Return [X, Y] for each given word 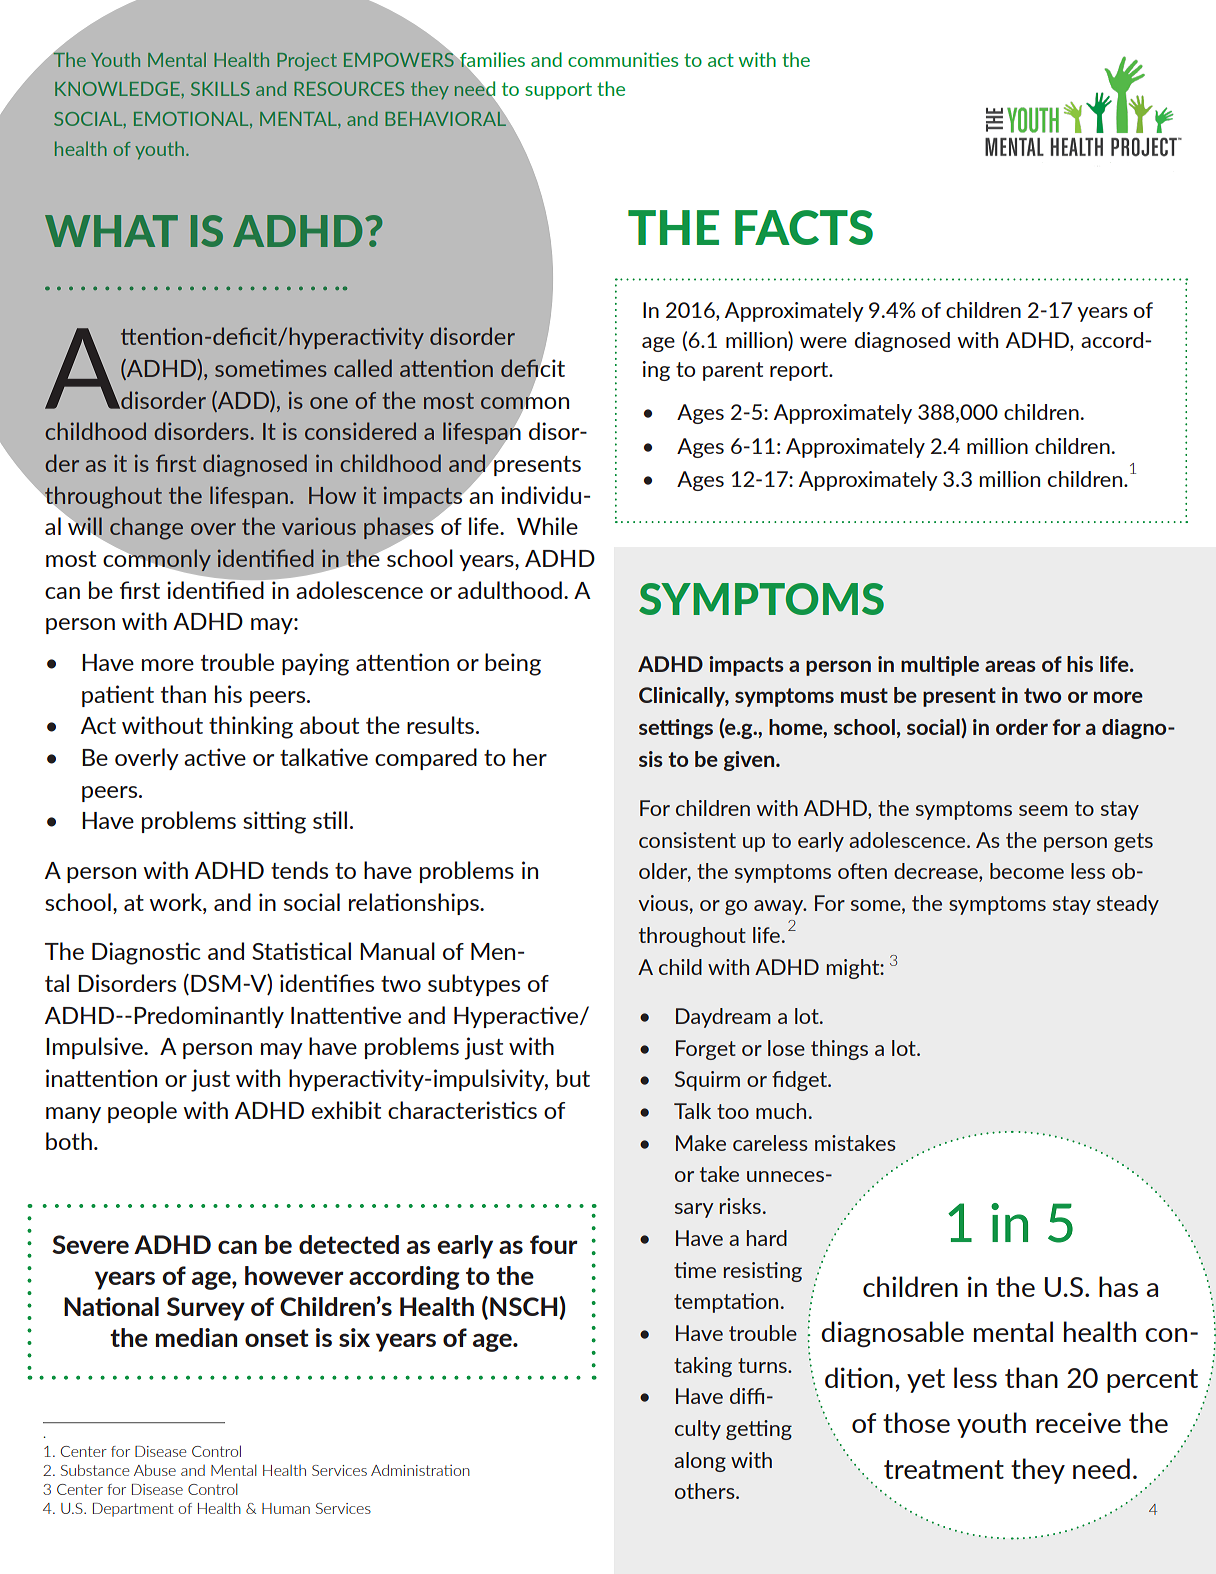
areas [1010, 666]
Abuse [155, 1470]
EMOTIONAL [192, 120]
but [573, 1078]
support [558, 91]
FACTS [804, 227]
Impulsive [95, 1048]
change [146, 528]
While [547, 526]
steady [1128, 905]
